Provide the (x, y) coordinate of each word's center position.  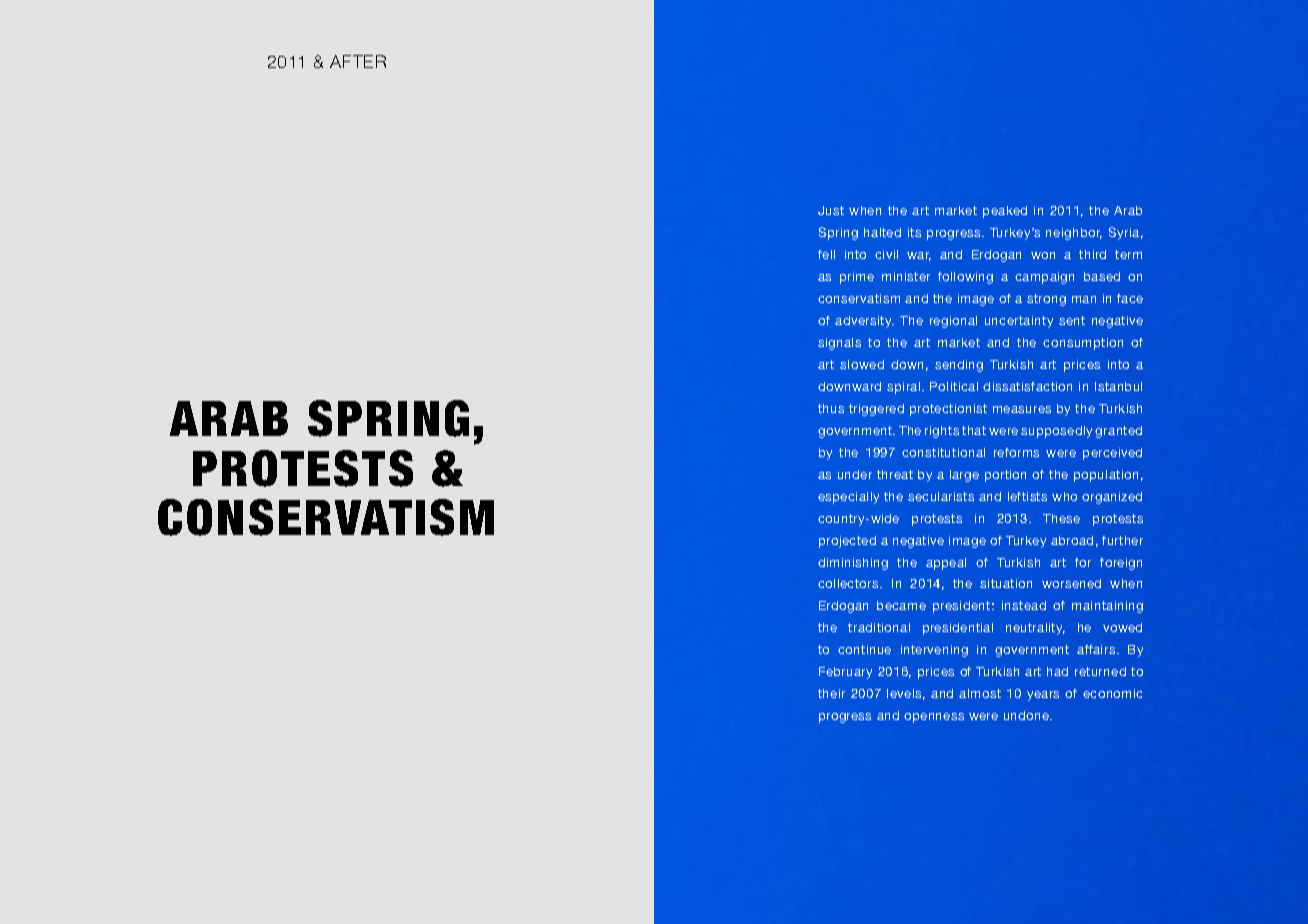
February (845, 673)
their (831, 693)
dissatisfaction (1027, 386)
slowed (862, 364)
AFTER (358, 61)
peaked (1005, 212)
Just (831, 210)
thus (831, 408)
